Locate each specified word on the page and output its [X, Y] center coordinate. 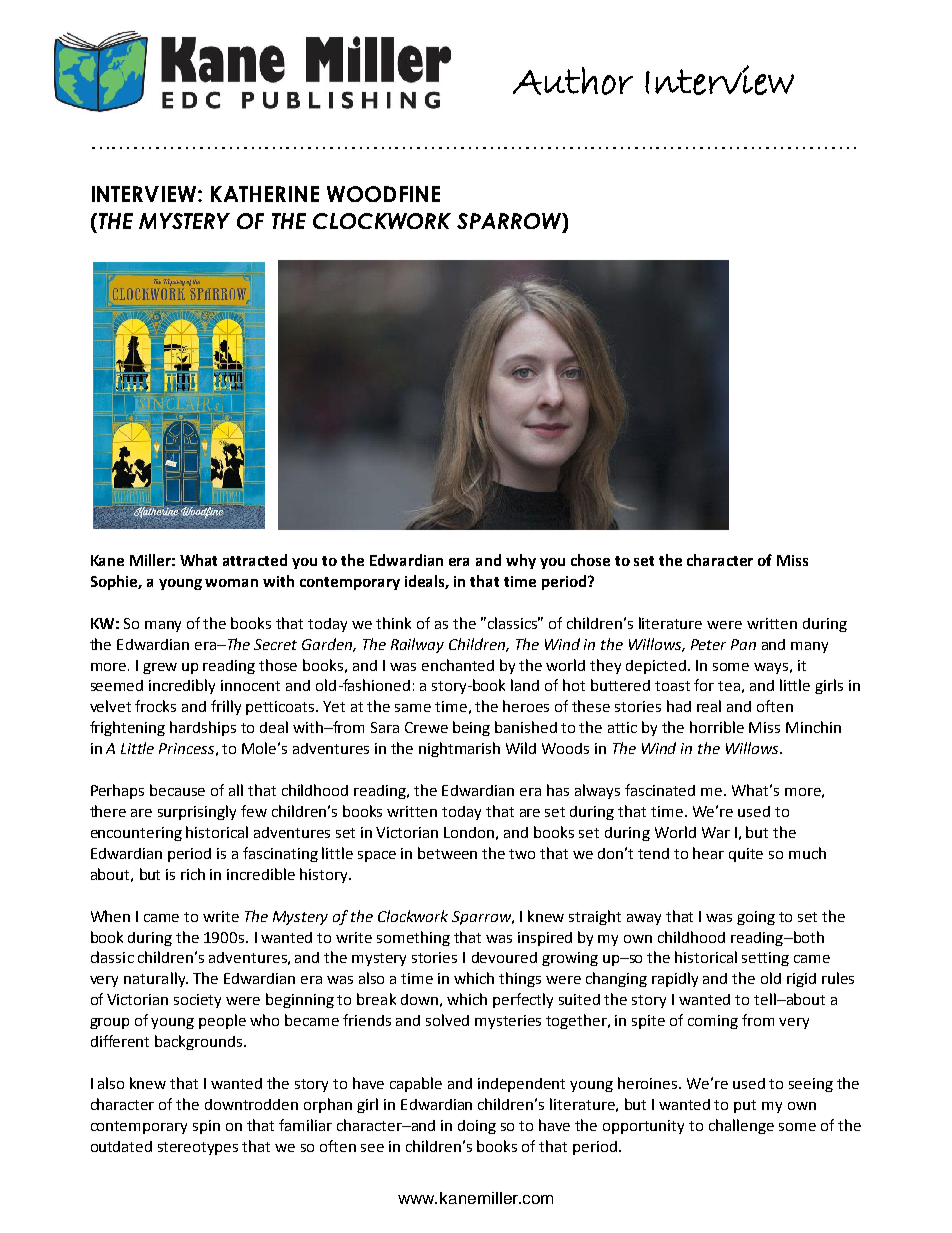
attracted [255, 560]
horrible [717, 727]
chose [590, 560]
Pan [743, 644]
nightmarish [459, 749]
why [521, 561]
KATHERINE [265, 194]
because [177, 790]
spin [206, 1127]
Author [573, 81]
